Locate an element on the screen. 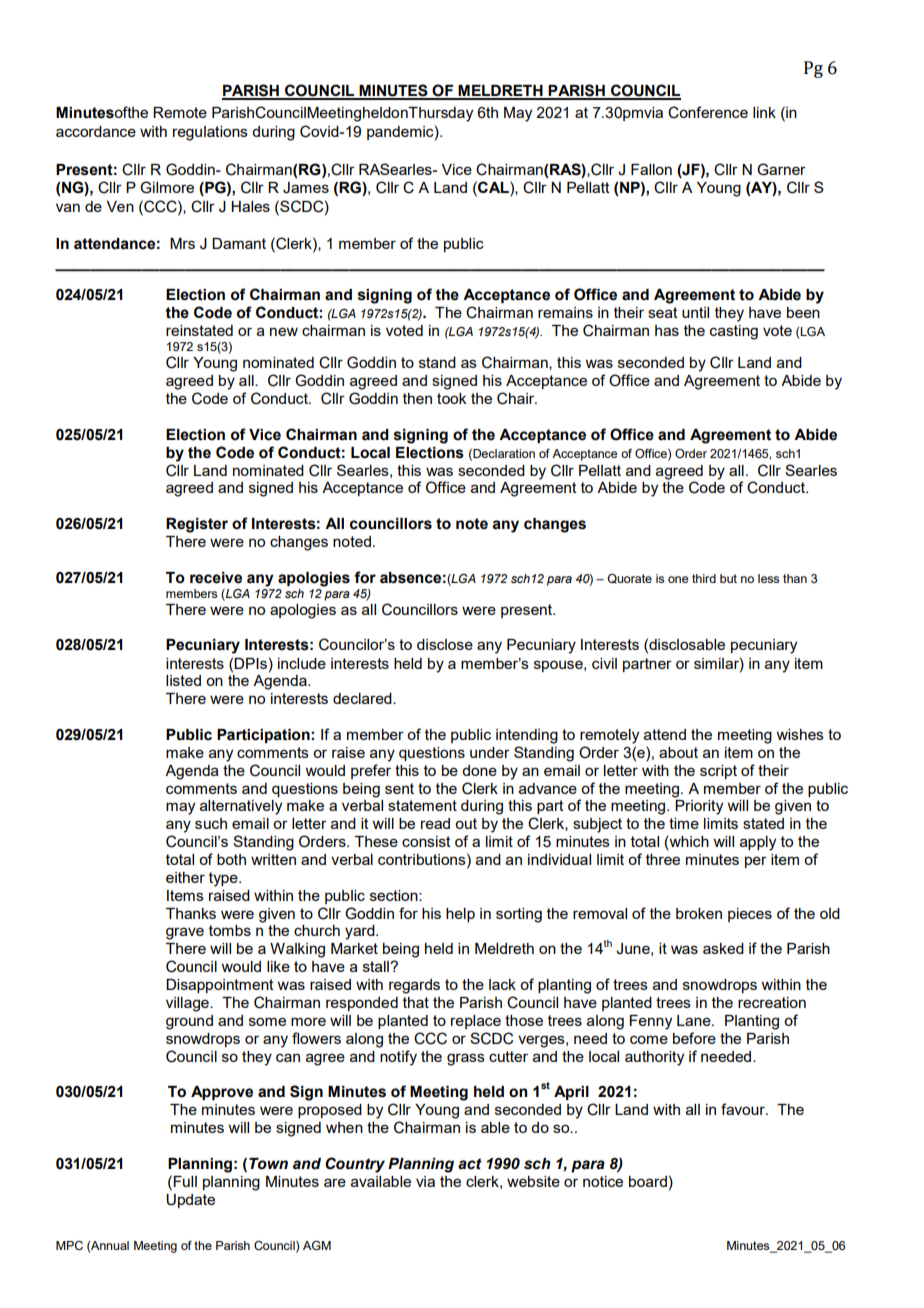 Image resolution: width=924 pixels, height=1308 pixels. link is located at coordinates (764, 112).
